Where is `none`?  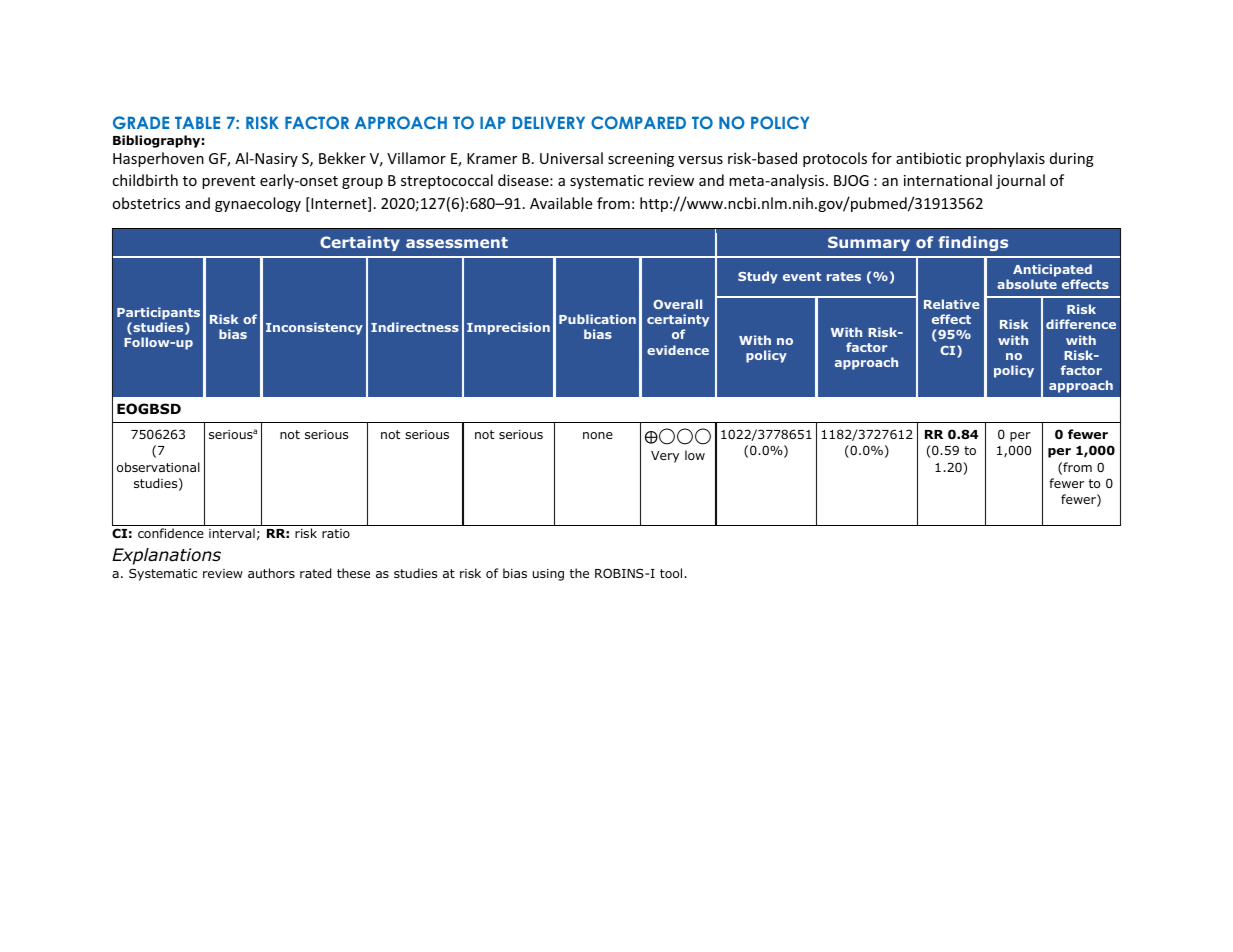 none is located at coordinates (598, 435).
